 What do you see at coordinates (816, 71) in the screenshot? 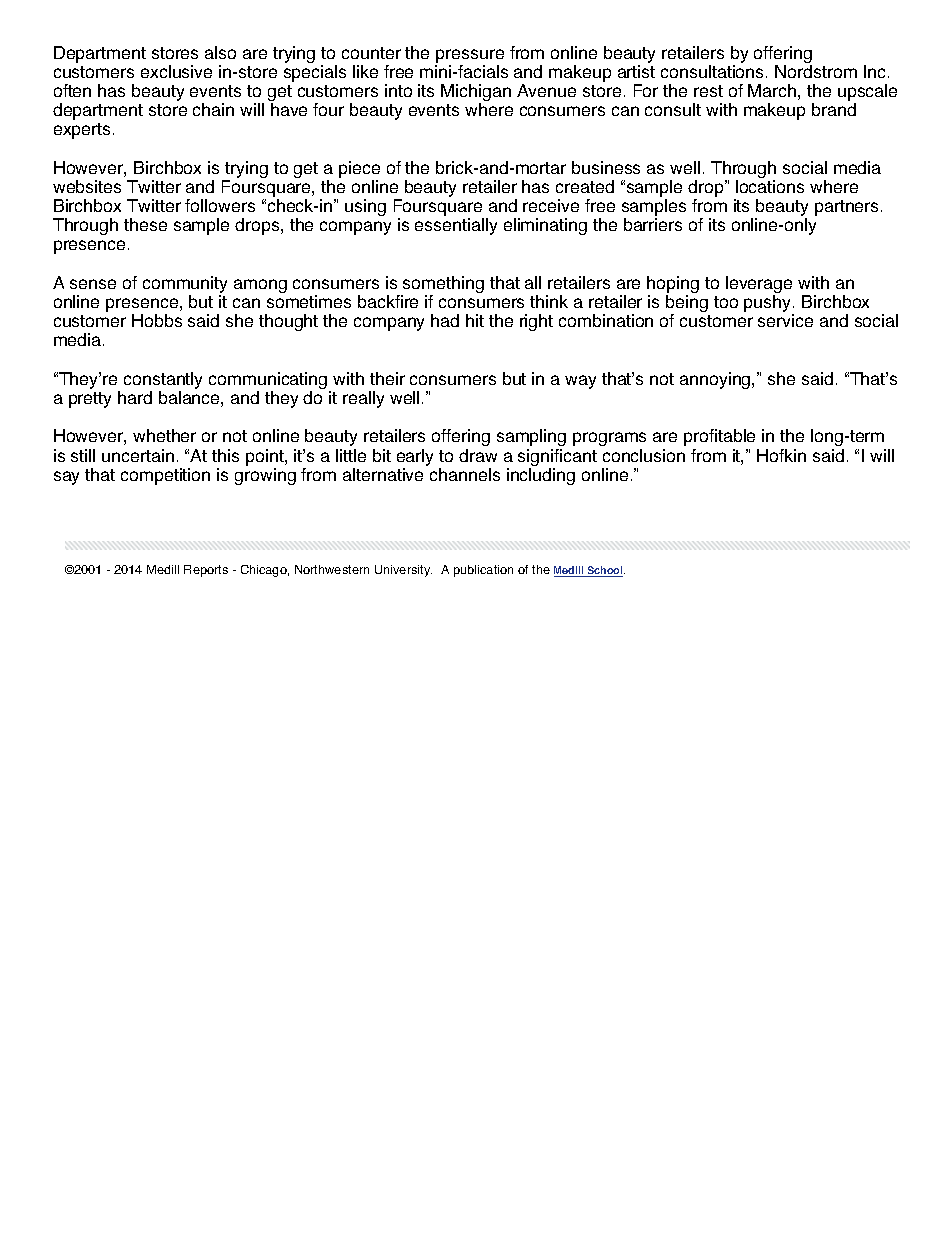
I see `Nordstrom` at bounding box center [816, 71].
